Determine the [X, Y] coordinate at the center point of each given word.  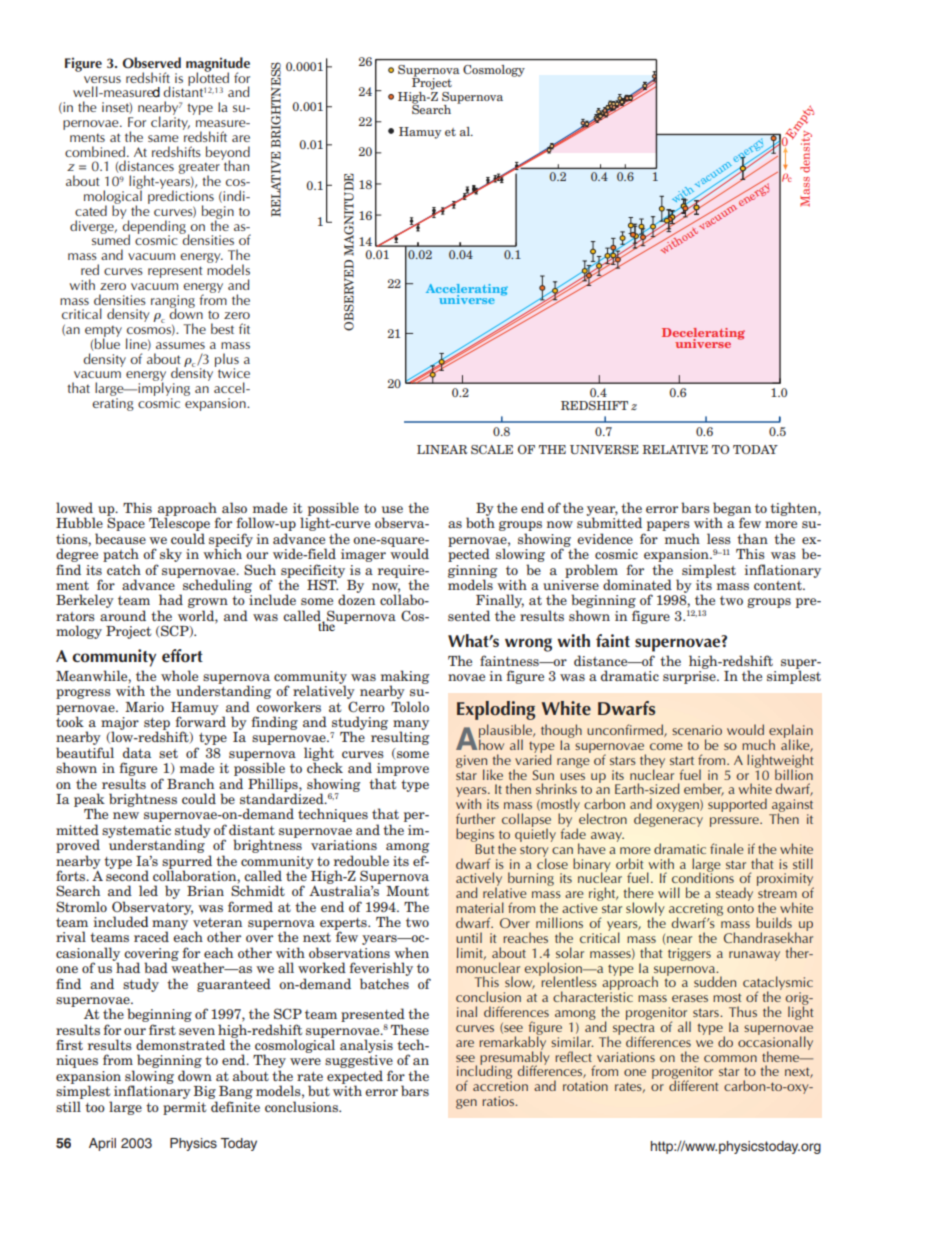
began [732, 510]
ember [704, 789]
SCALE [492, 449]
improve [402, 771]
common [730, 1058]
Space [126, 524]
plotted [208, 79]
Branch [190, 783]
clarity [170, 122]
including [484, 1073]
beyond [228, 154]
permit [184, 1108]
